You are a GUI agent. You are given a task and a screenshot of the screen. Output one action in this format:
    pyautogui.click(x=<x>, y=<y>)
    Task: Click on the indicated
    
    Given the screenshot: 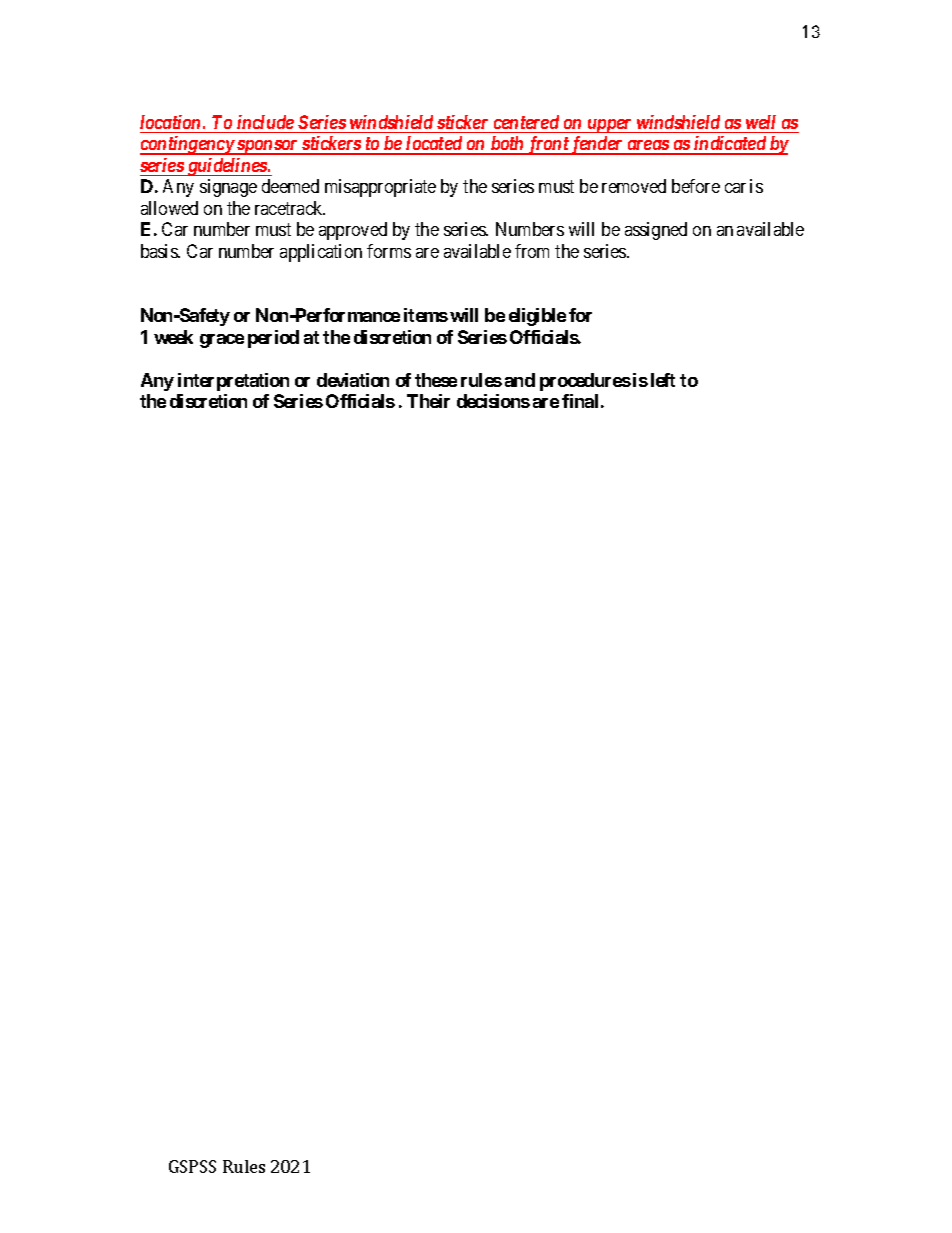 What is the action you would take?
    pyautogui.click(x=730, y=145)
